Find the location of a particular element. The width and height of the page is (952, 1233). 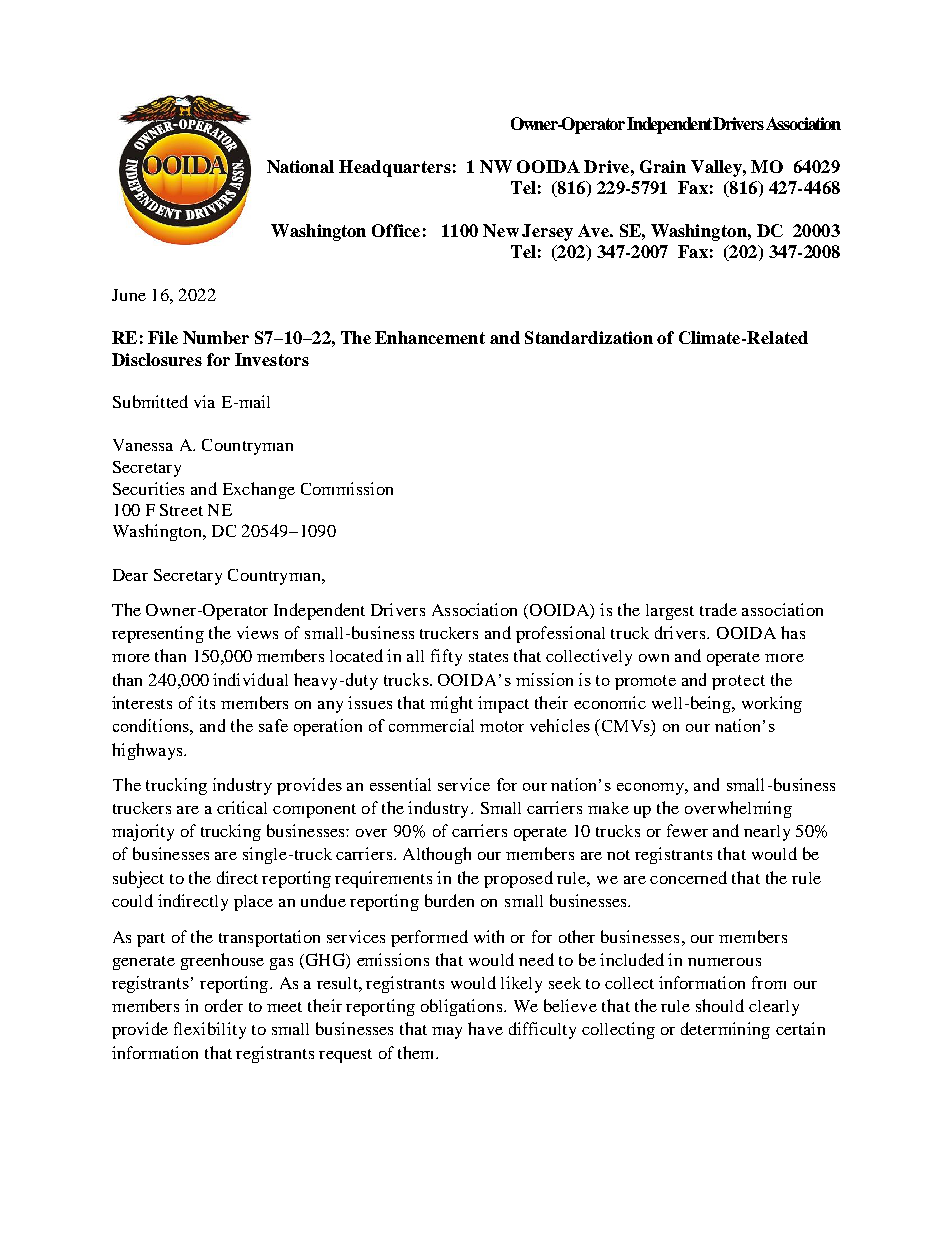

June is located at coordinates (129, 295).
